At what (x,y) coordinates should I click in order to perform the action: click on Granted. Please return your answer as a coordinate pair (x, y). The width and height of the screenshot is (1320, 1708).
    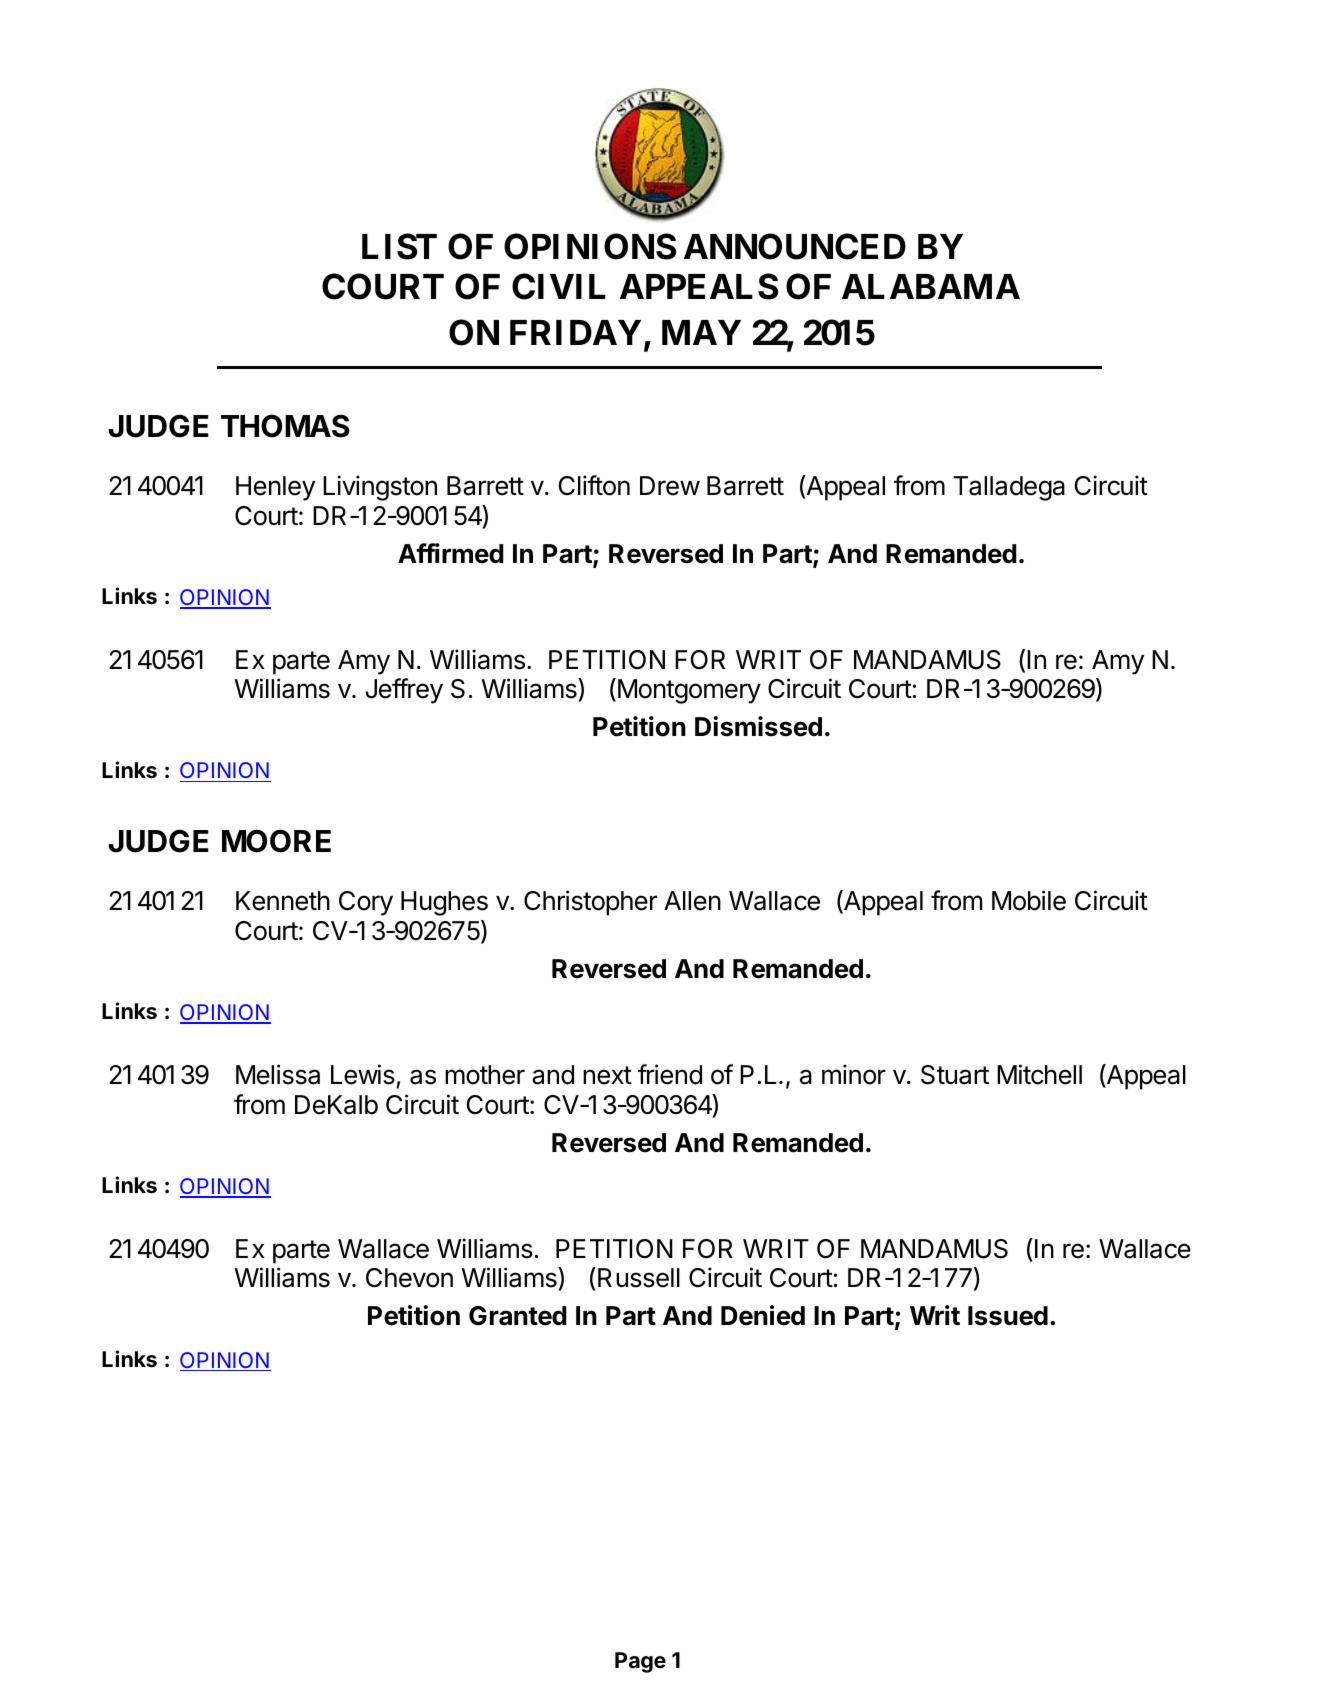
    Looking at the image, I should click on (518, 1316).
